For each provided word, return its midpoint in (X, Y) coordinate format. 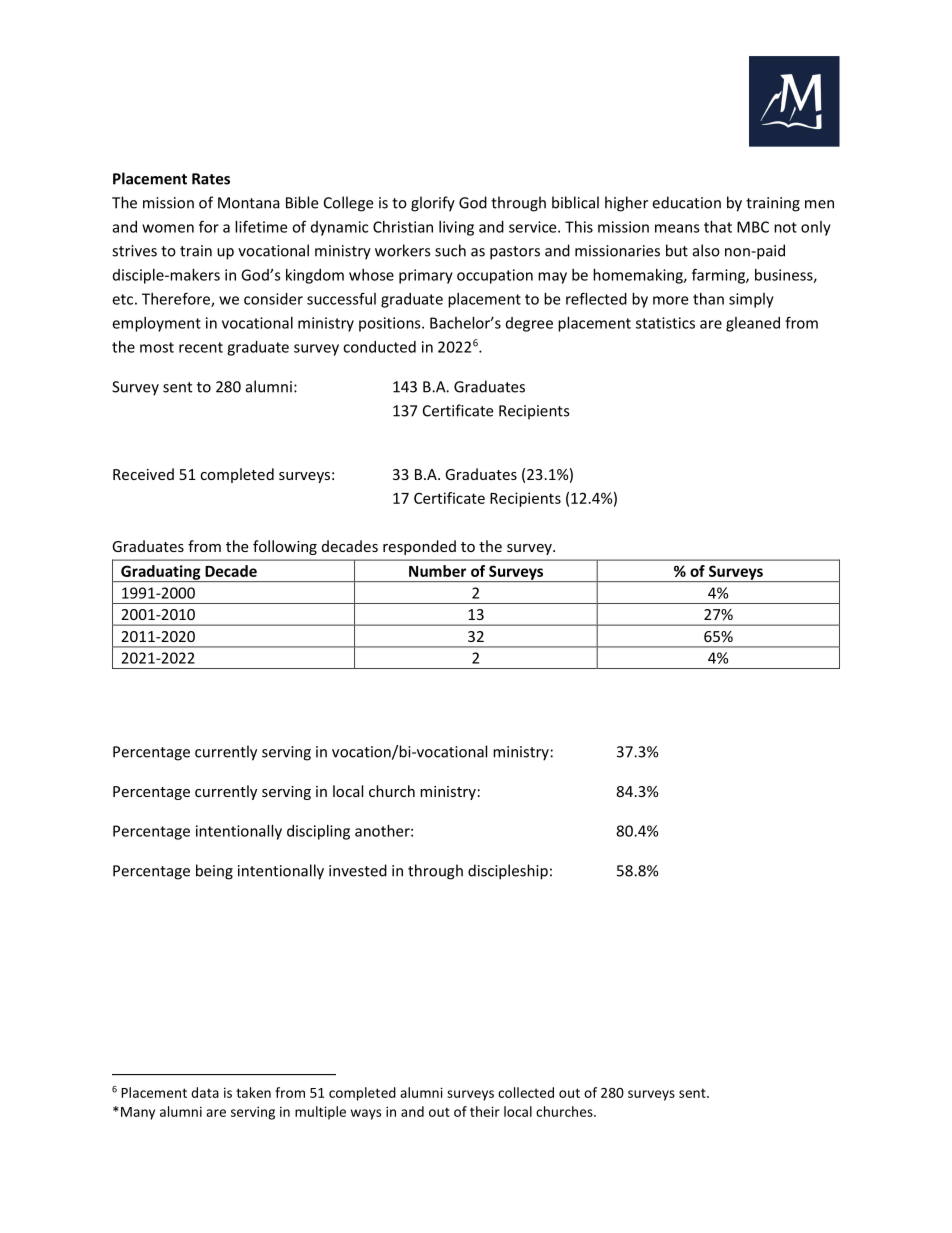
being (214, 872)
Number (437, 571)
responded (419, 547)
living (456, 228)
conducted (379, 347)
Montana (249, 203)
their (485, 1111)
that (718, 227)
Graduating (161, 573)
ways (366, 1114)
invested (358, 870)
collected (526, 1092)
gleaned (753, 324)
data (205, 1092)
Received (143, 474)
